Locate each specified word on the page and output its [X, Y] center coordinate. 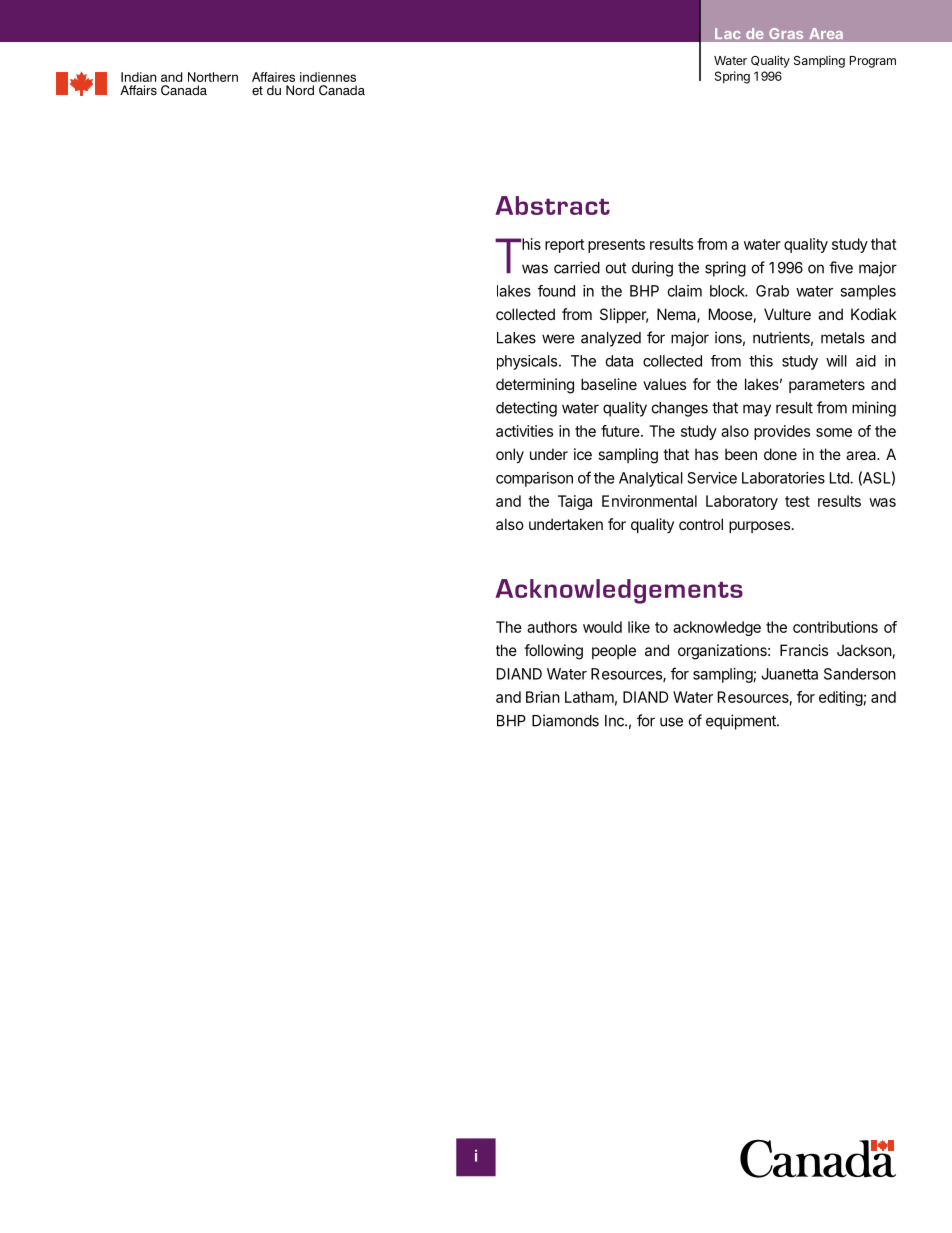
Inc [615, 721]
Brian [543, 697]
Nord [300, 90]
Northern [213, 77]
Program [873, 62]
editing [841, 698]
